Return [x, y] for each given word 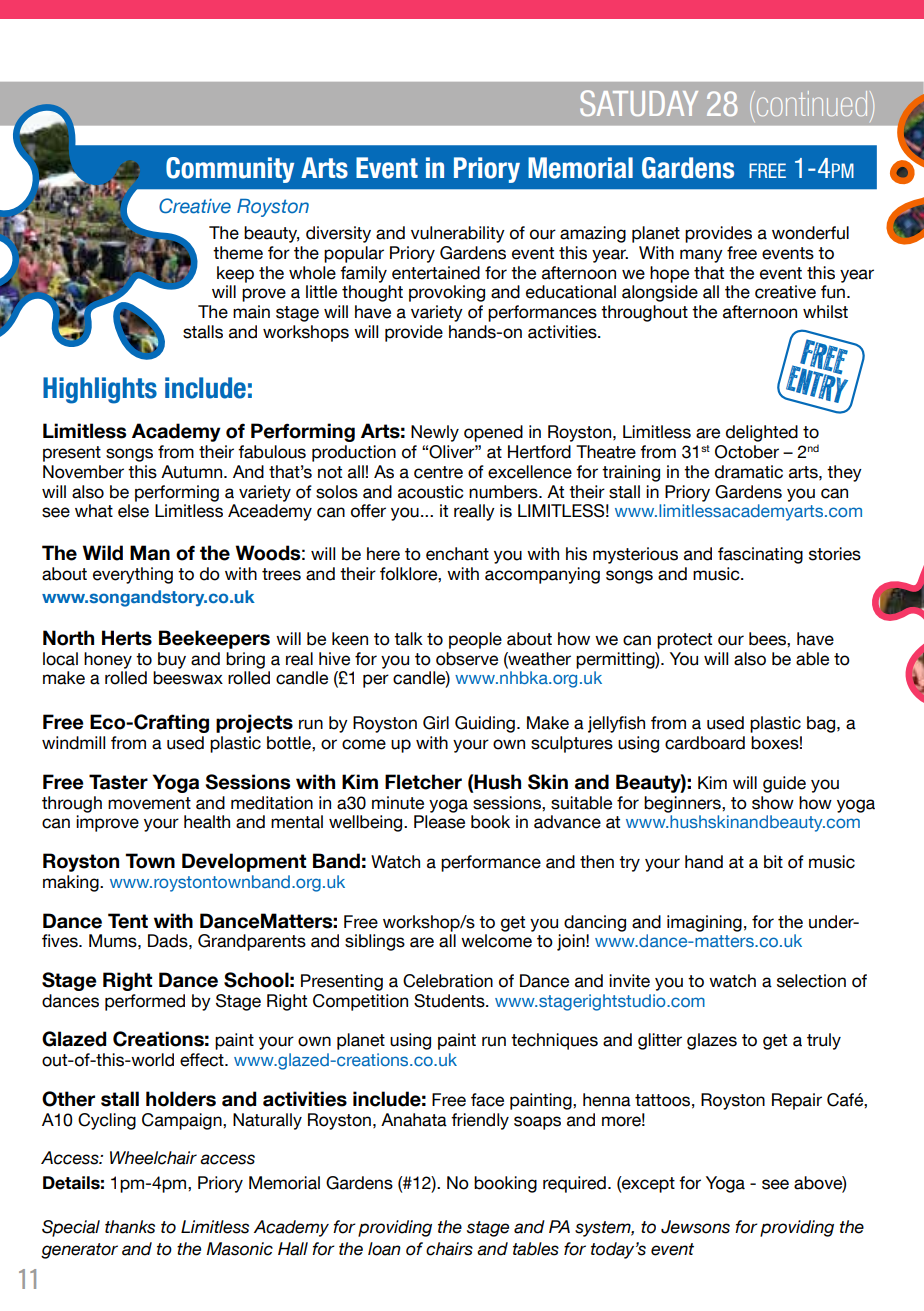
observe [467, 659]
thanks [130, 1227]
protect [684, 641]
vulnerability [458, 234]
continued [810, 103]
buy [172, 660]
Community [230, 170]
